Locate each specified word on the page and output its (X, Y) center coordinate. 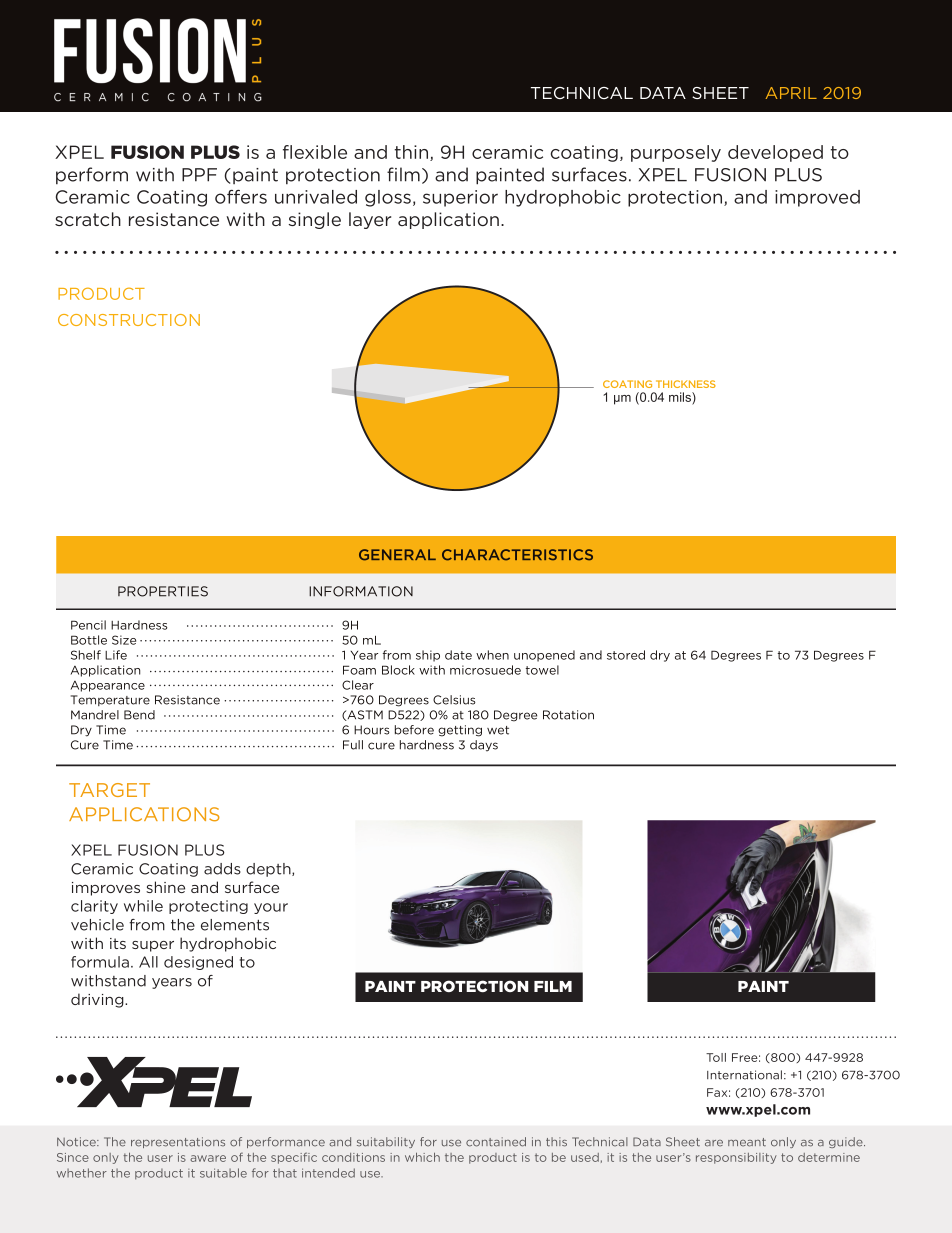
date (458, 655)
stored (626, 655)
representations (178, 1142)
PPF (199, 175)
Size (124, 640)
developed (775, 153)
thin (413, 153)
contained (496, 1142)
